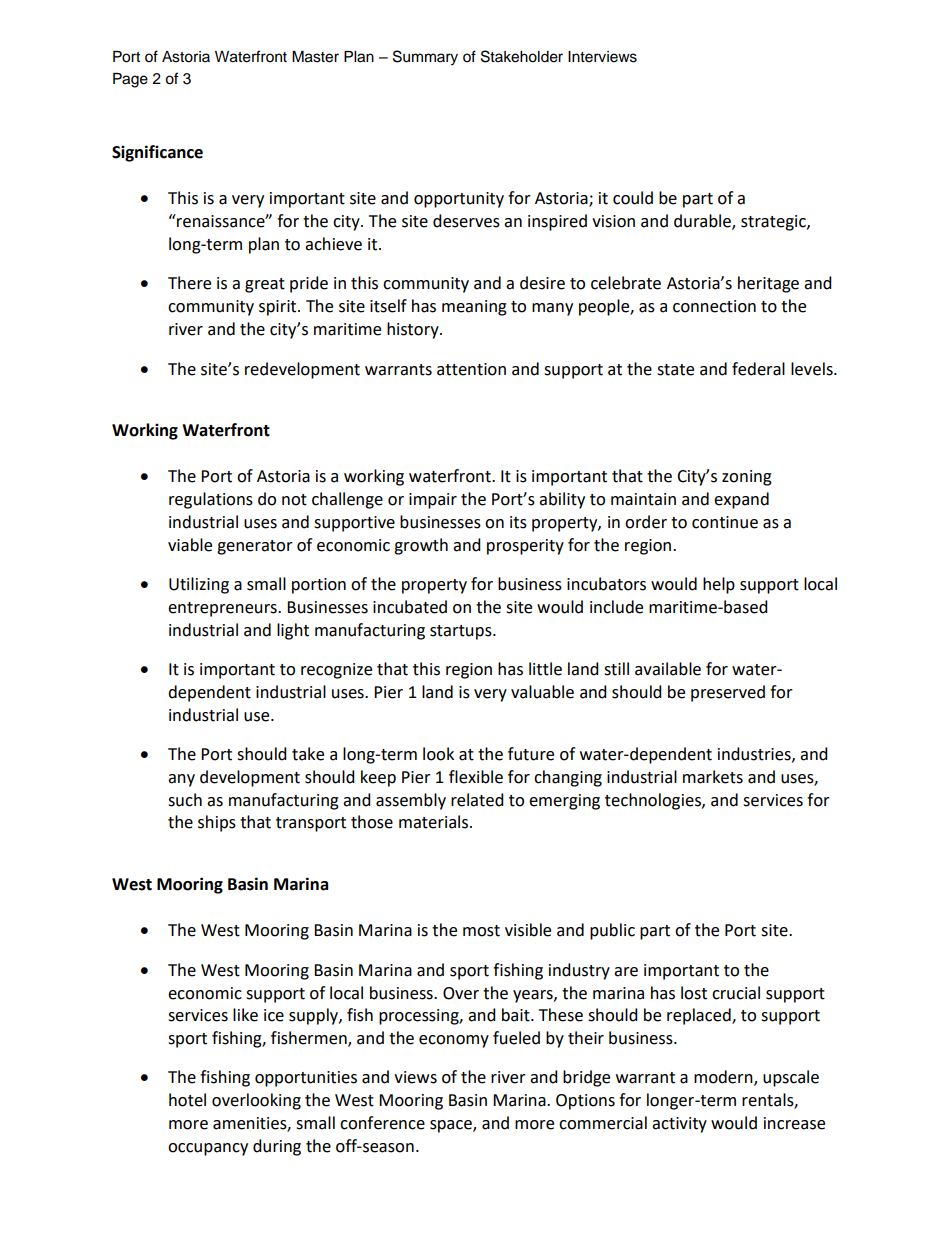  Describe the element at coordinates (185, 800) in the page. I see `such` at that location.
